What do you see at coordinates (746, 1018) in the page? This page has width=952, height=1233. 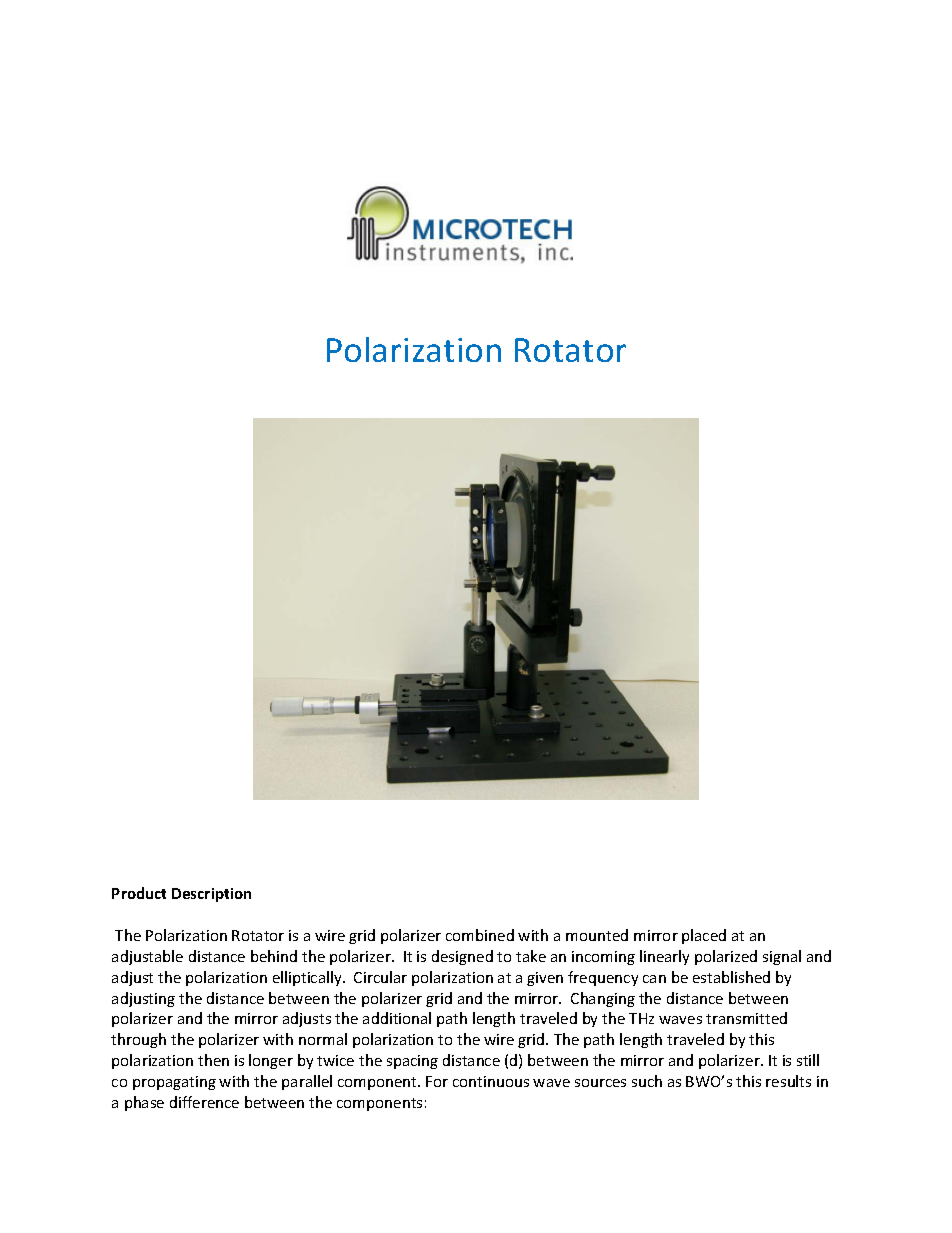 I see `transmitted` at bounding box center [746, 1018].
